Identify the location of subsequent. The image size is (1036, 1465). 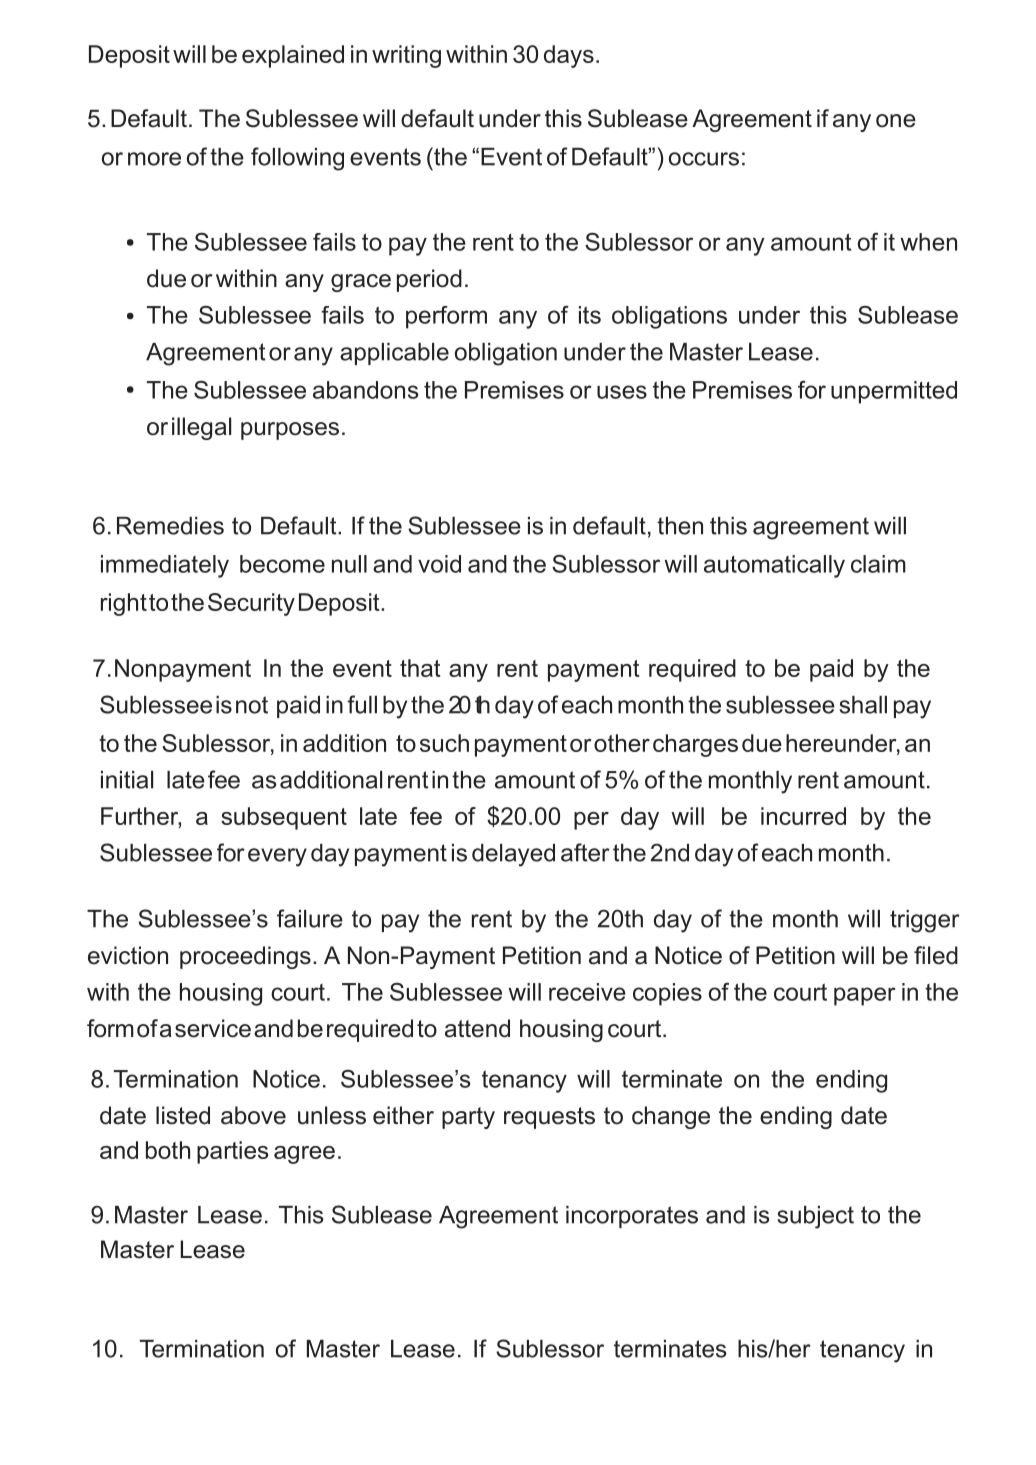
(284, 818).
